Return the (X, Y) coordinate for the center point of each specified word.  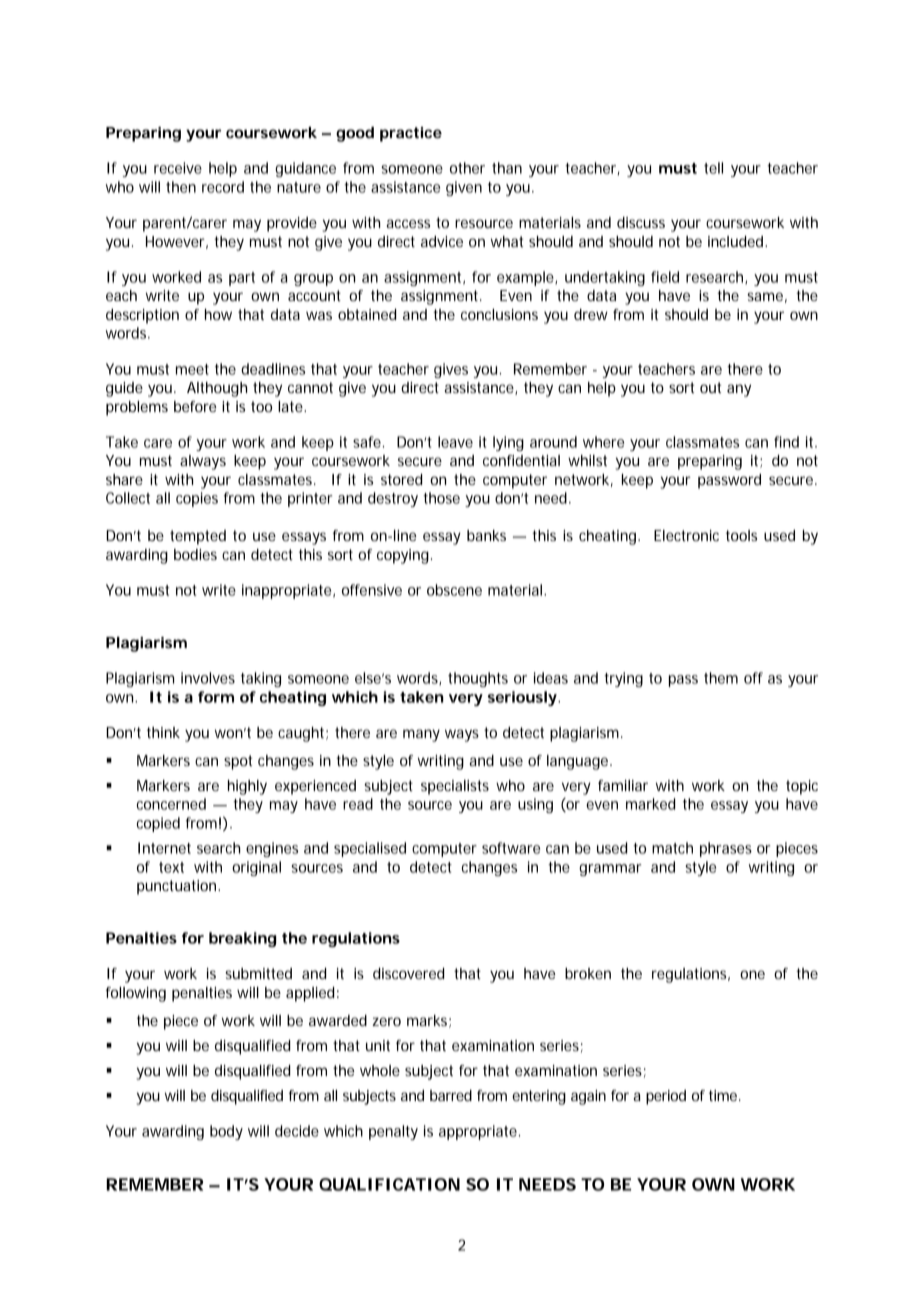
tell (713, 168)
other (467, 168)
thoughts (478, 679)
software (511, 848)
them (721, 678)
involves (208, 678)
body (226, 1132)
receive (178, 168)
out (710, 387)
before (195, 406)
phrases (726, 849)
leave (455, 442)
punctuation (178, 887)
